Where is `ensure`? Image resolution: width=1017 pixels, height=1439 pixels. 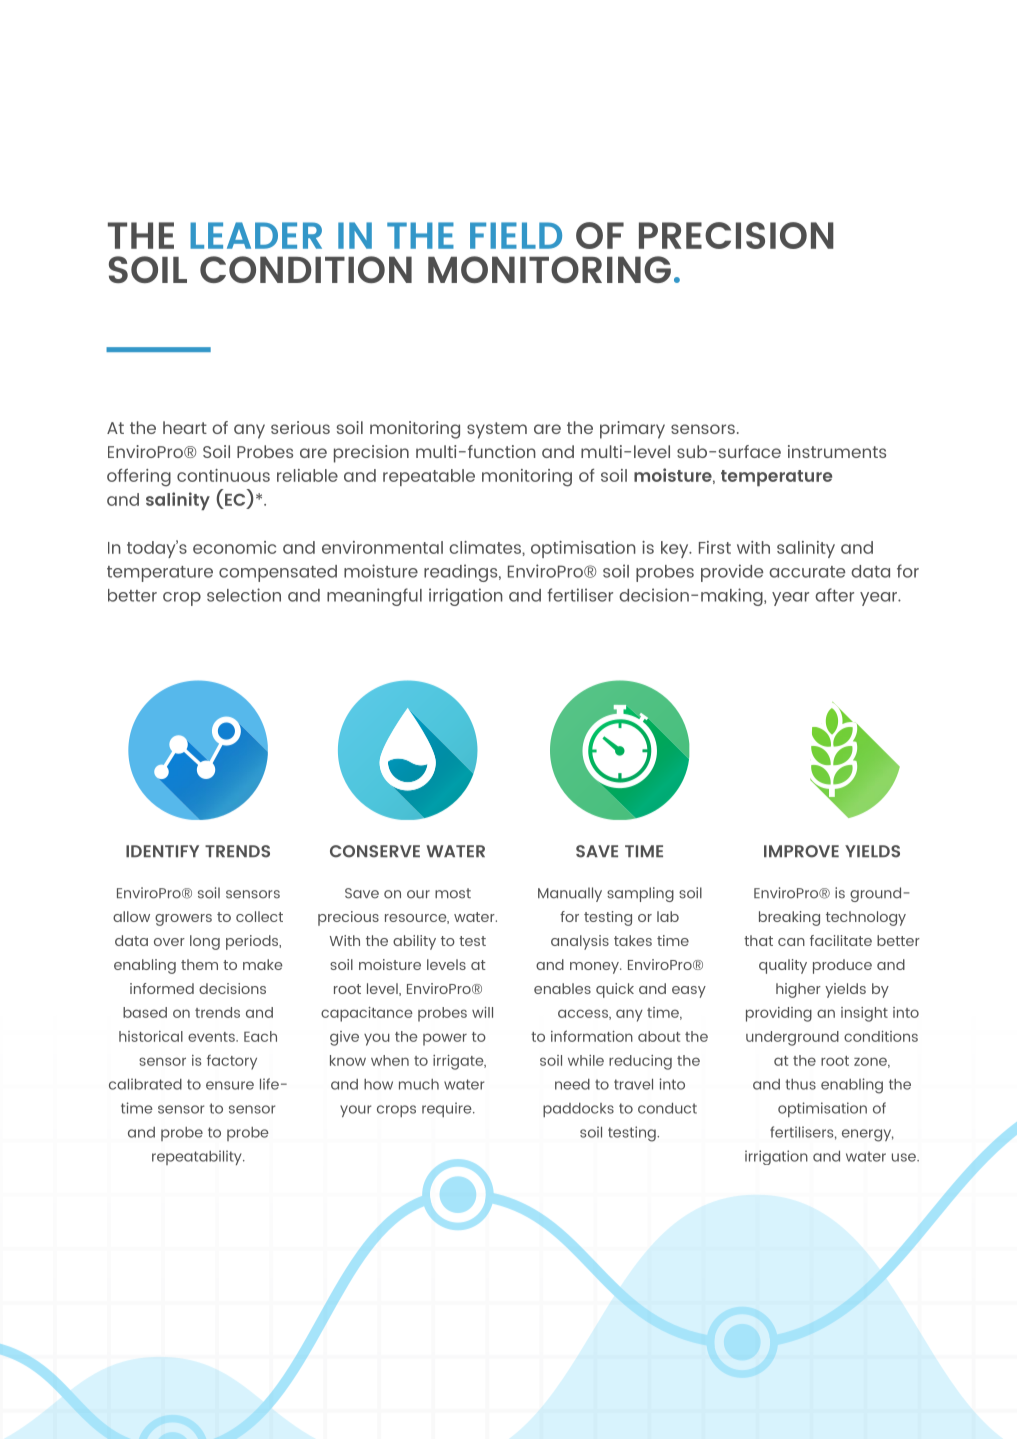 ensure is located at coordinates (230, 1085).
